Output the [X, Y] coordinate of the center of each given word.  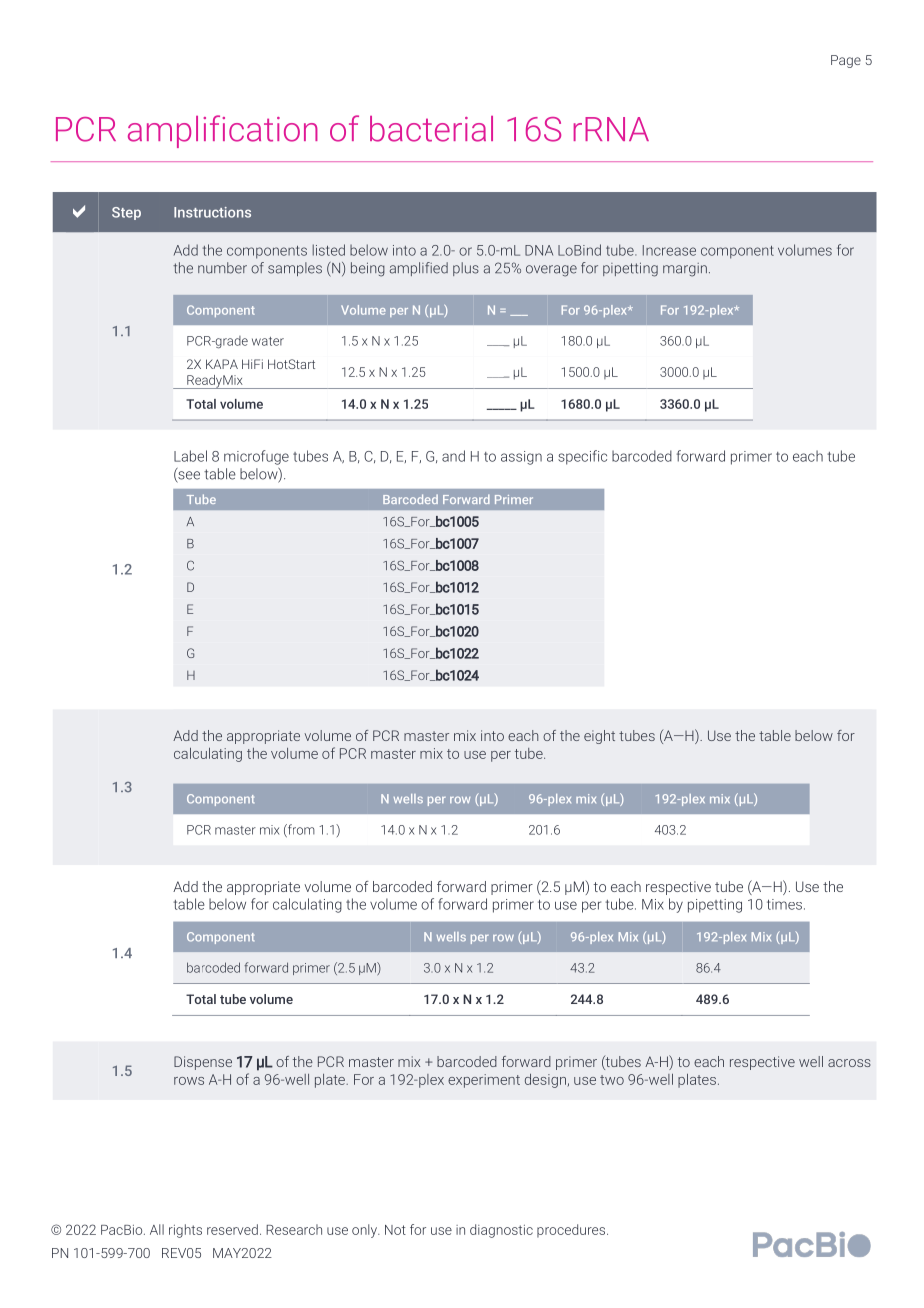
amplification [223, 131]
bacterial [431, 129]
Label [190, 456]
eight [599, 737]
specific [582, 457]
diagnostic [501, 1231]
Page [846, 61]
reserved [232, 1229]
